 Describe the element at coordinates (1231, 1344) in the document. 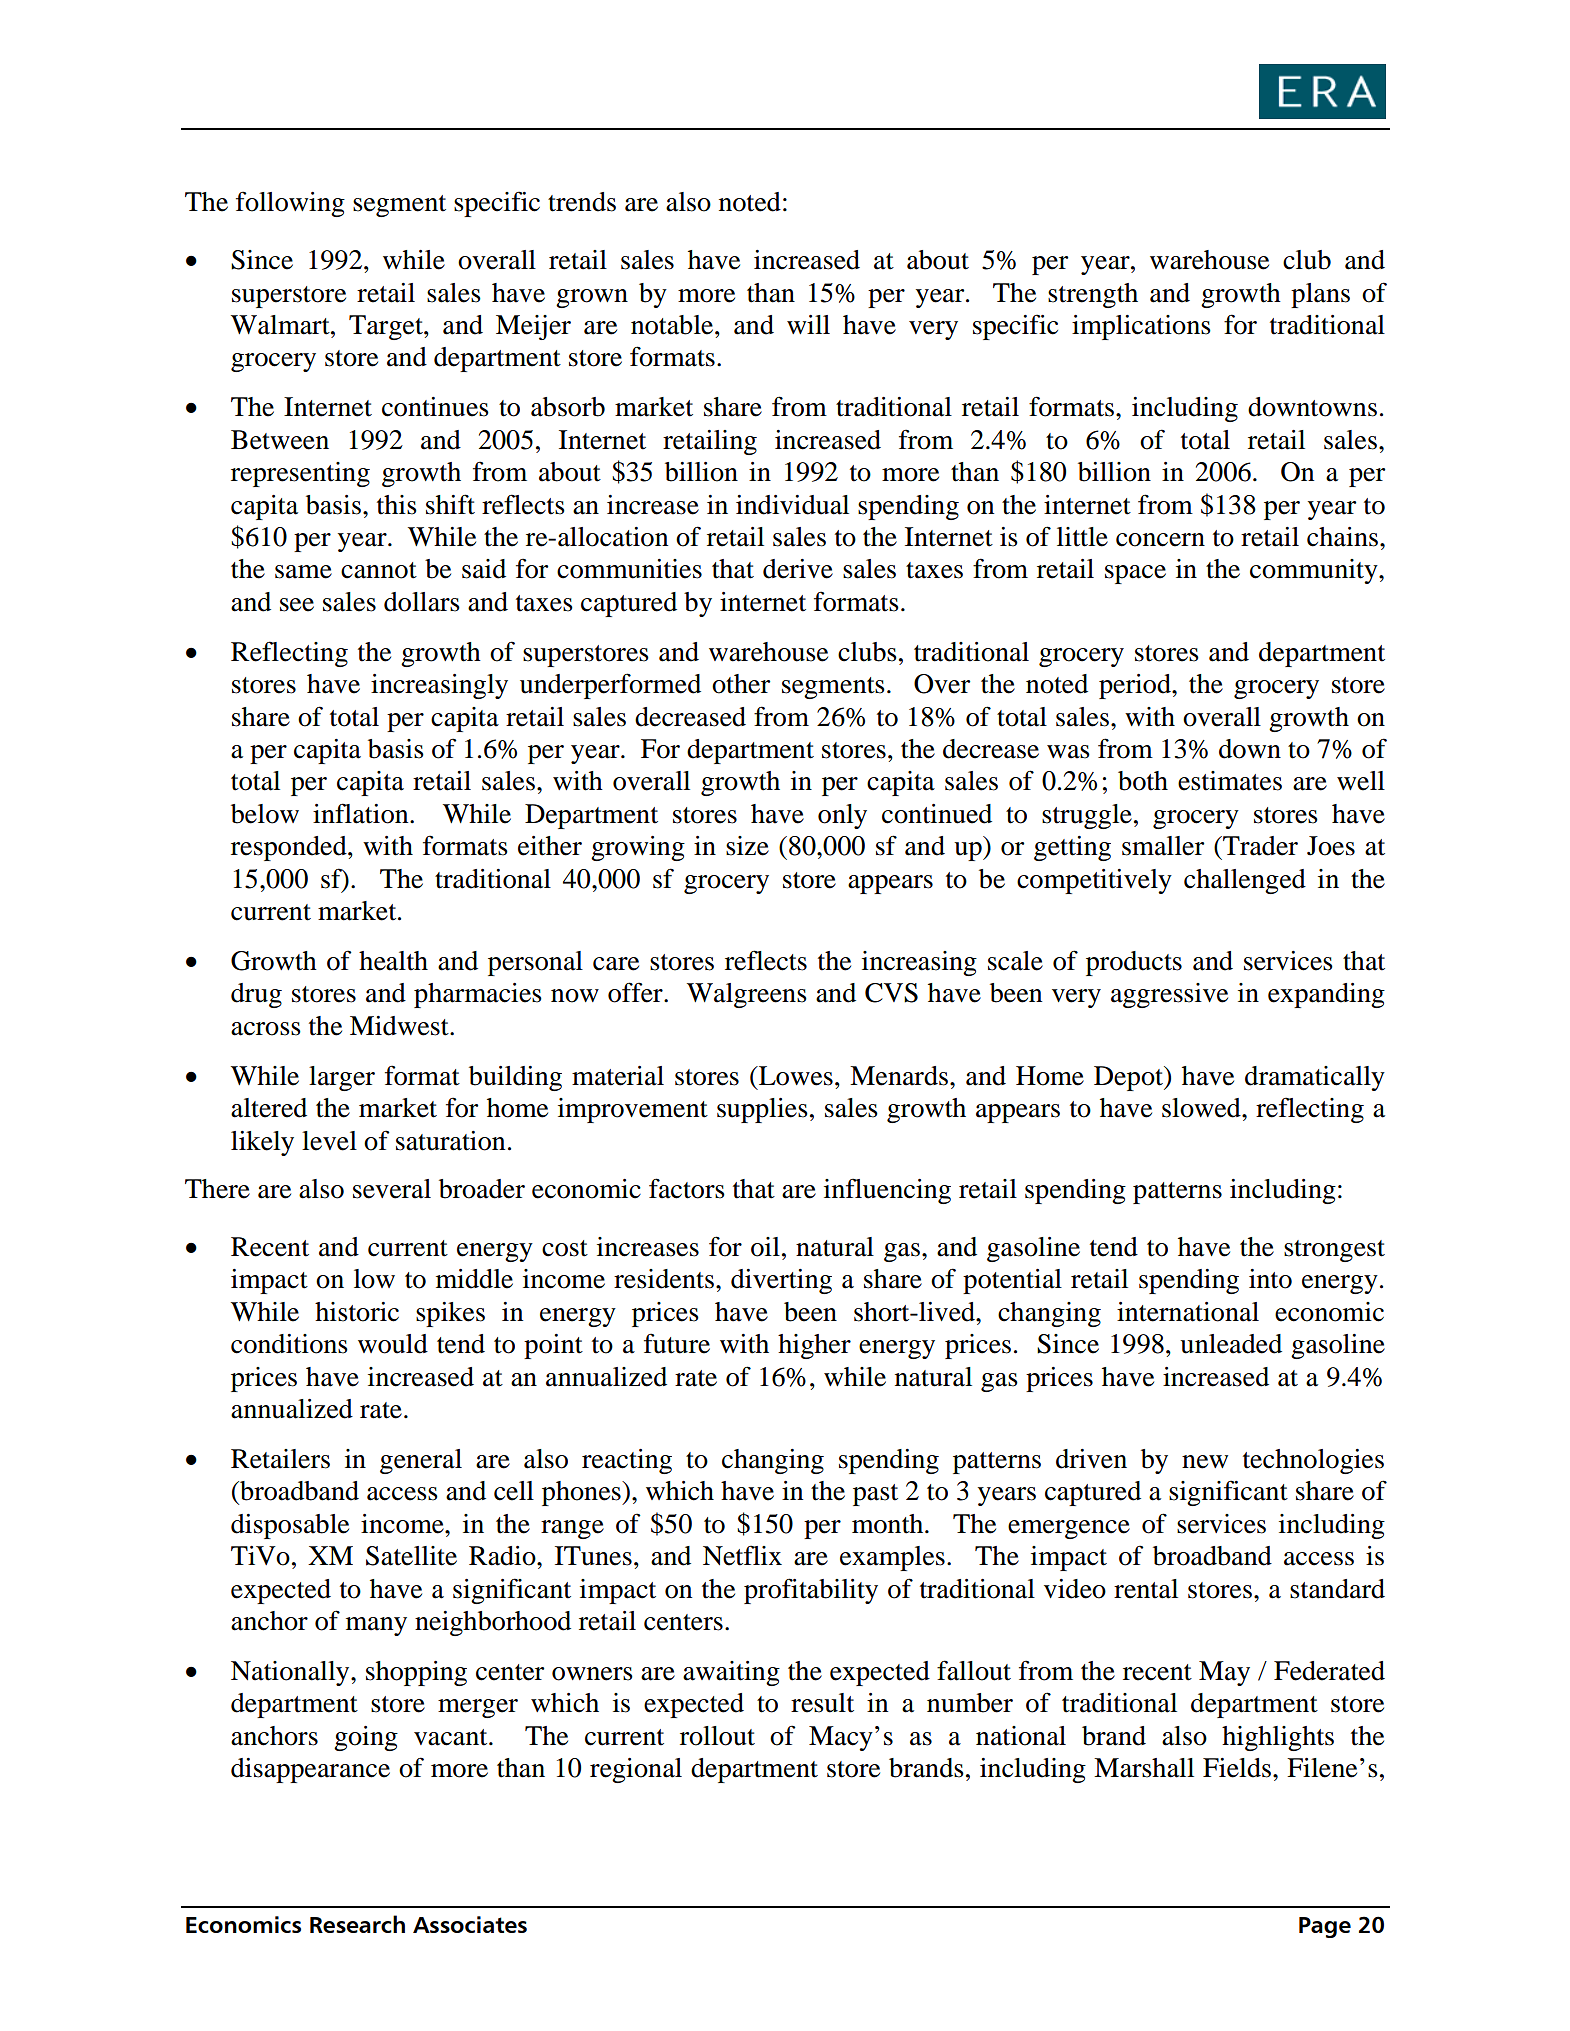

I see `unleaded` at that location.
